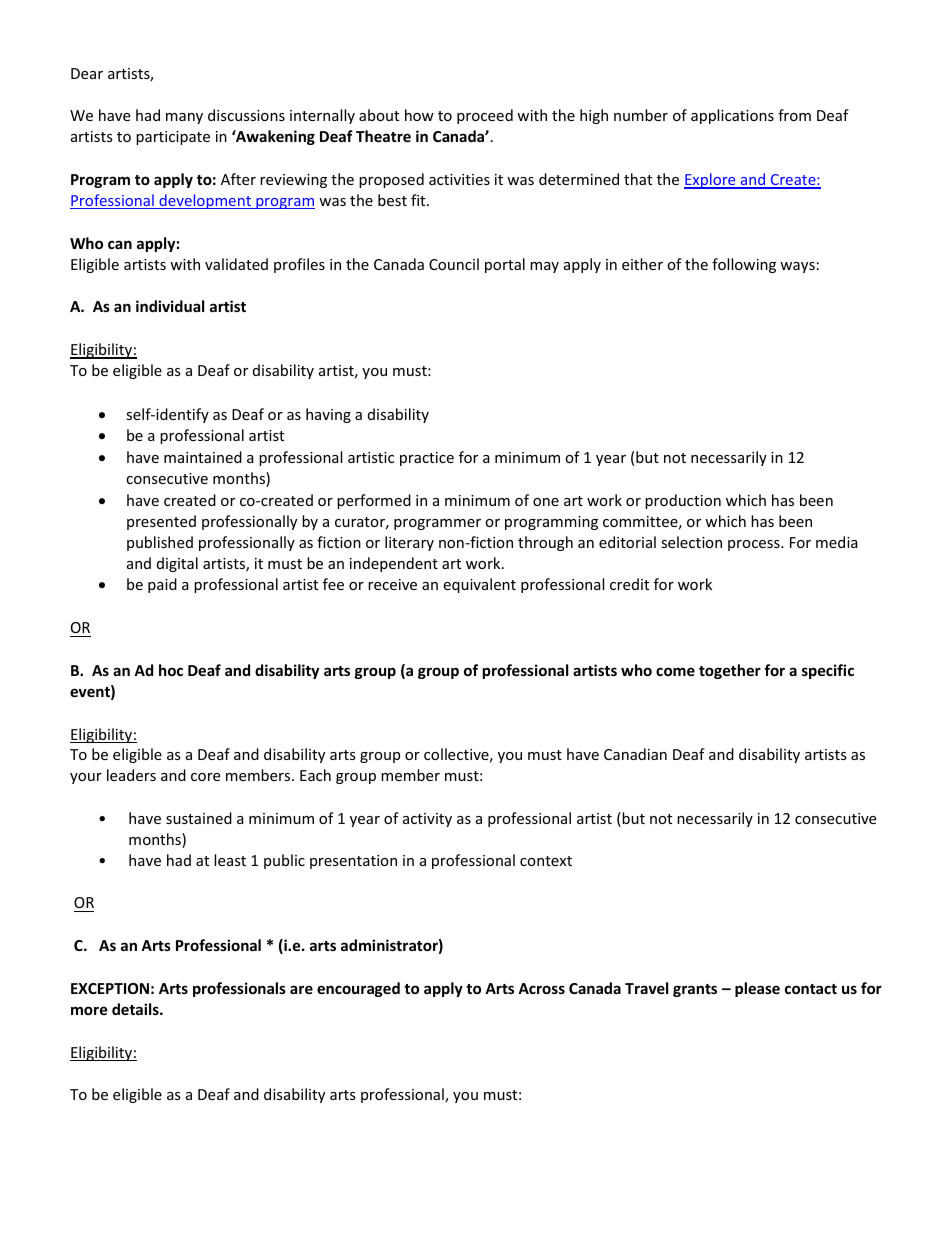 The image size is (952, 1233). What do you see at coordinates (110, 988) in the image?
I see `EXCEPTION` at bounding box center [110, 988].
